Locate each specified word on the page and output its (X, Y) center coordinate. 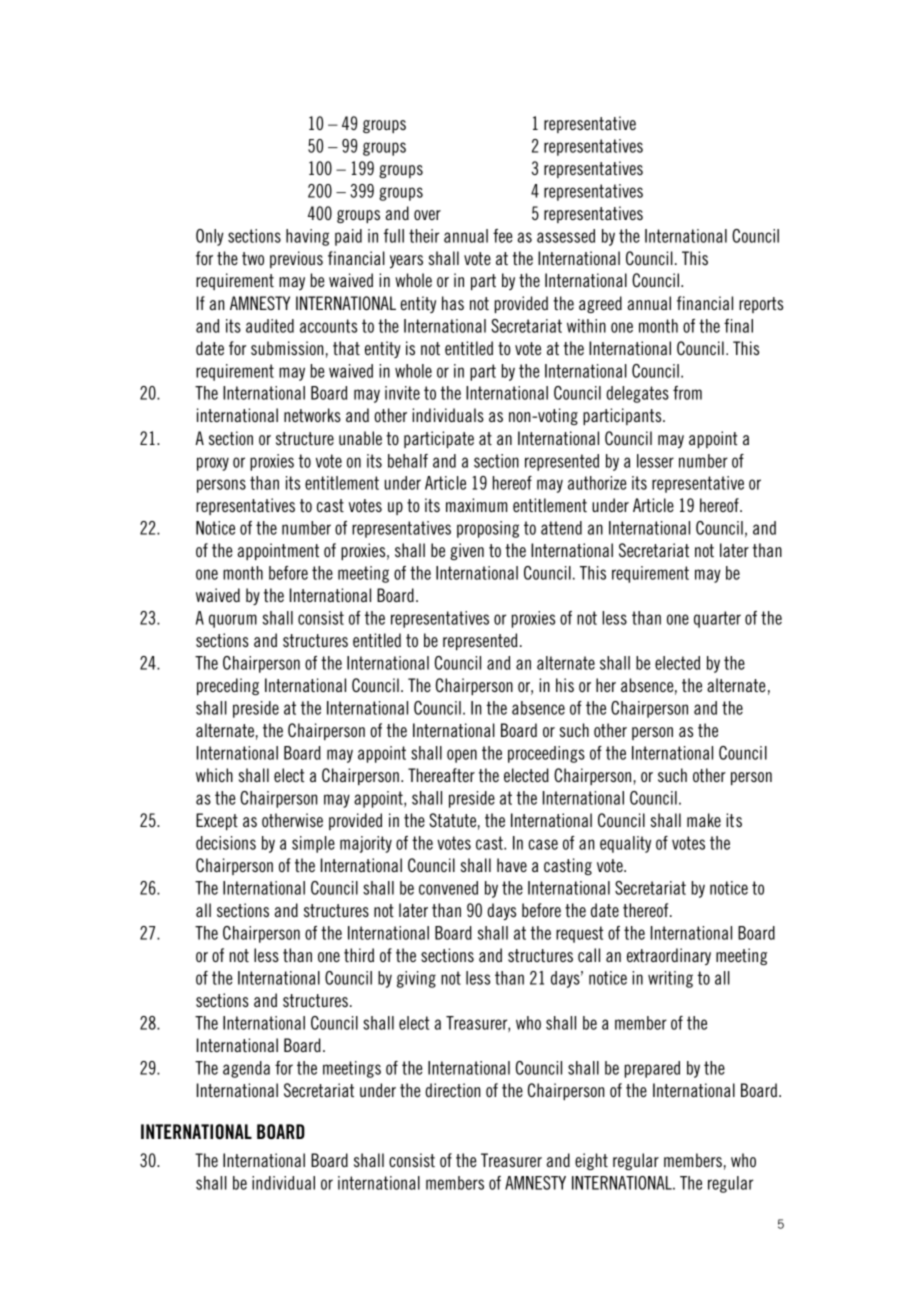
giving (416, 979)
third (359, 955)
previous (296, 259)
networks (312, 415)
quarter (717, 619)
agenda (246, 1069)
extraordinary (669, 956)
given (467, 551)
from (687, 393)
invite (402, 393)
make (704, 820)
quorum (233, 621)
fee (502, 236)
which (214, 775)
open (462, 756)
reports (761, 305)
